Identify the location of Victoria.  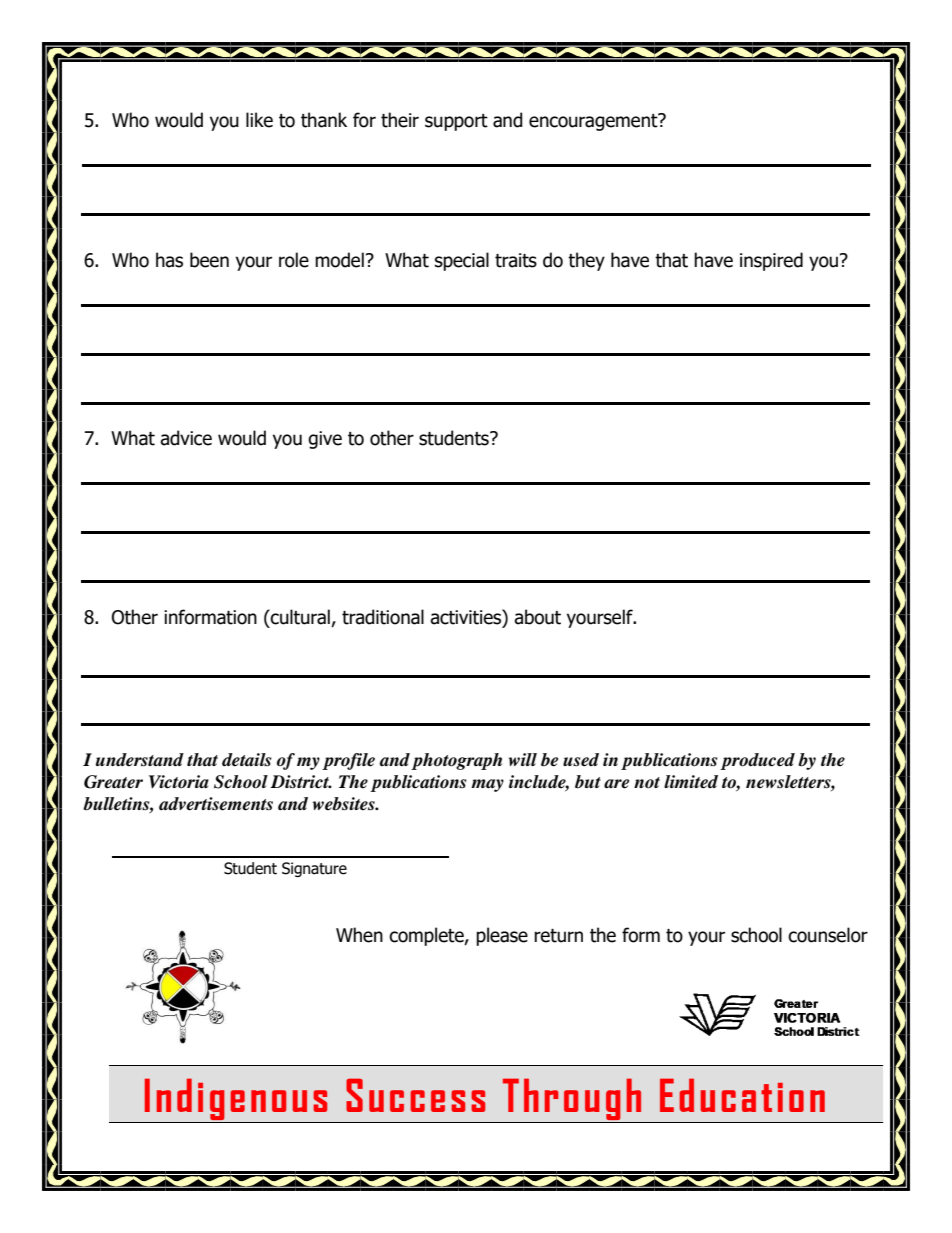
(179, 782).
